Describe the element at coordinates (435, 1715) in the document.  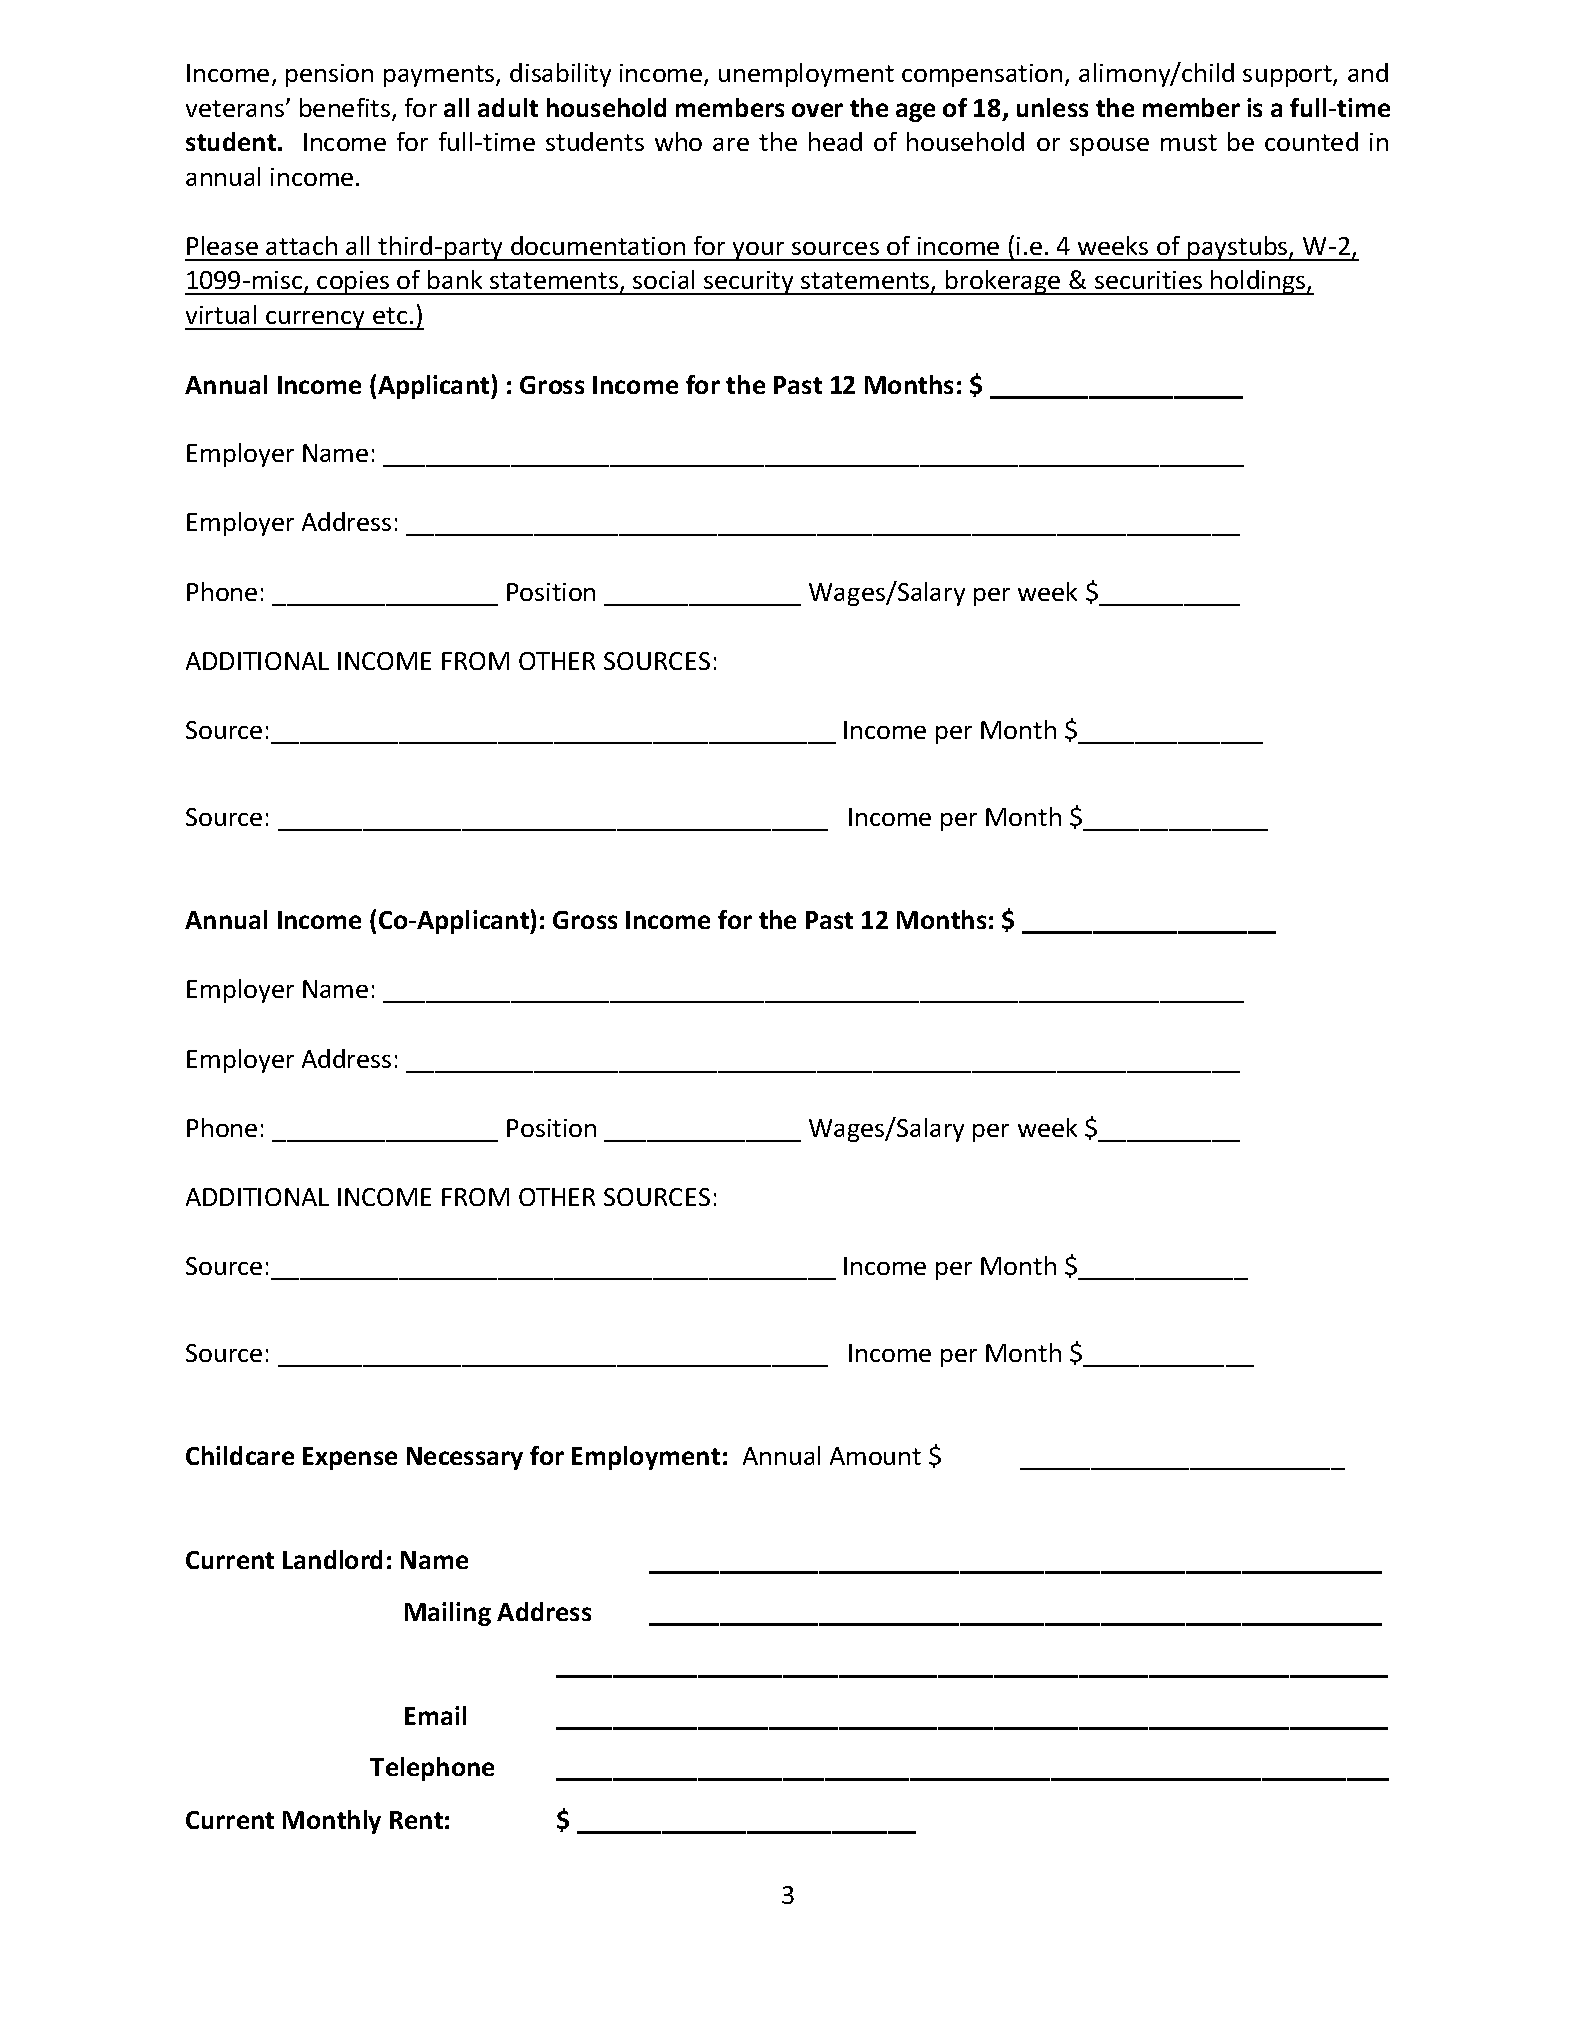
I see `Email` at that location.
